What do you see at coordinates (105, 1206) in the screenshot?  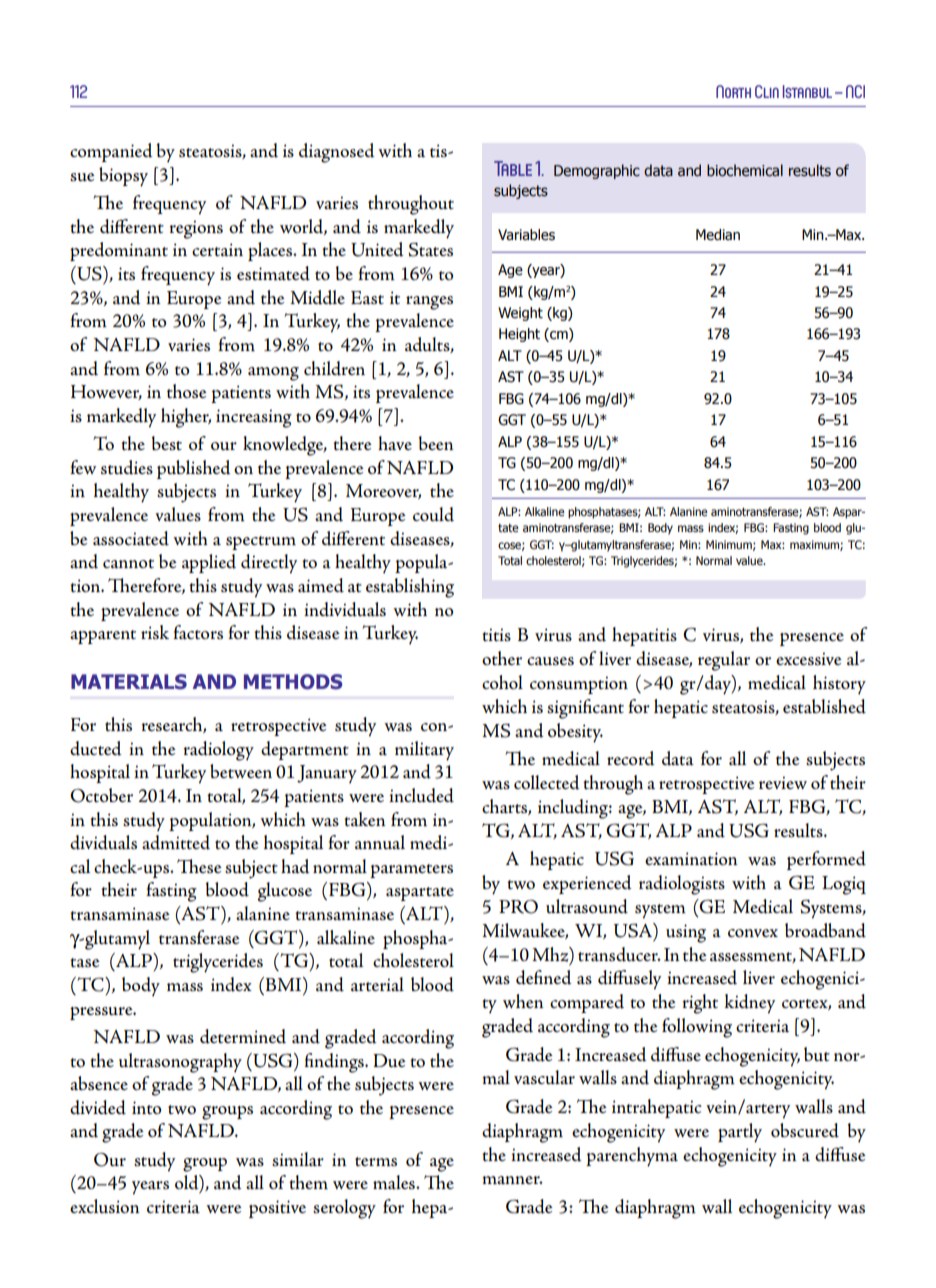 I see `exclusion` at bounding box center [105, 1206].
